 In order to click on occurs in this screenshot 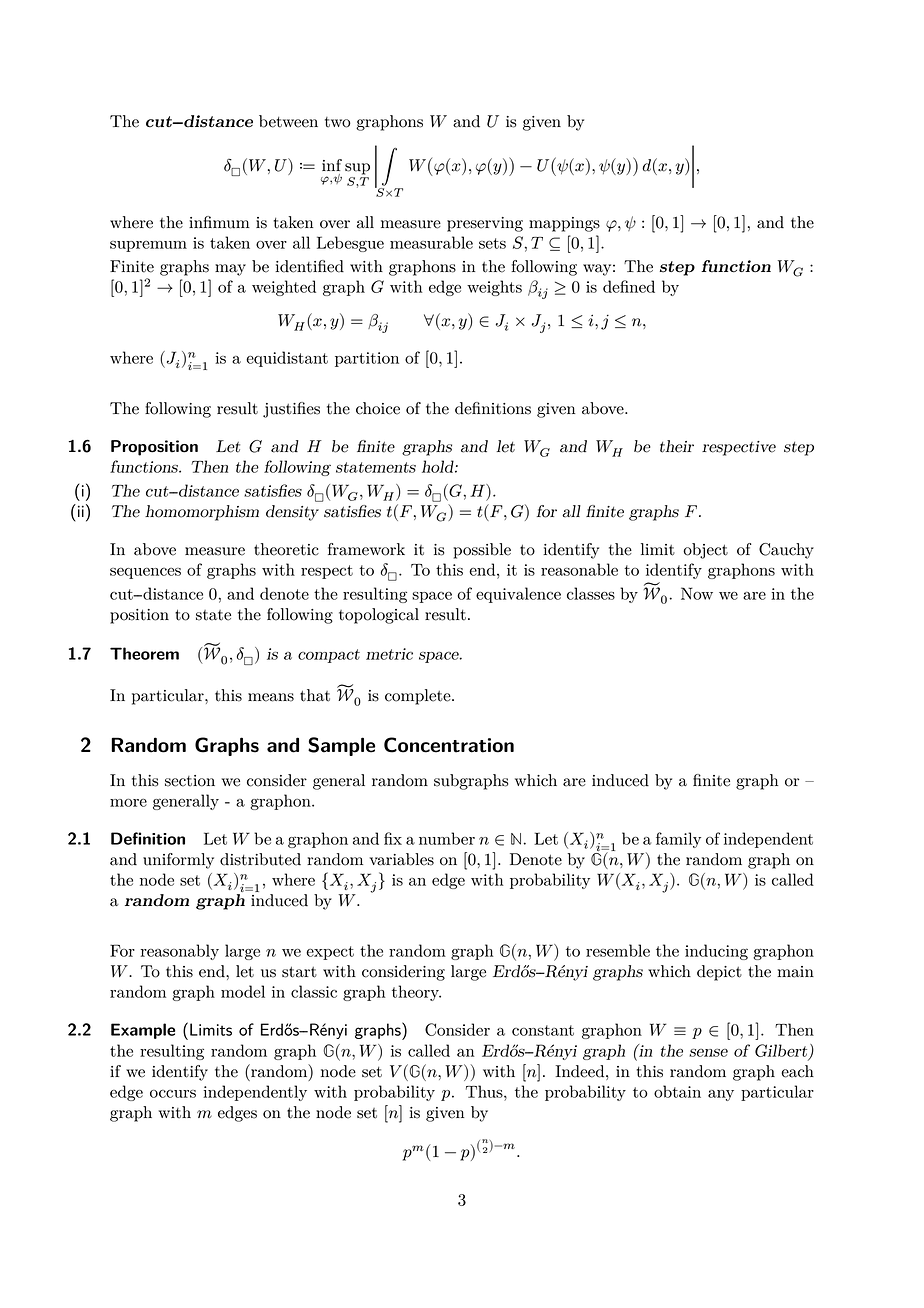, I will do `click(173, 1093)`.
